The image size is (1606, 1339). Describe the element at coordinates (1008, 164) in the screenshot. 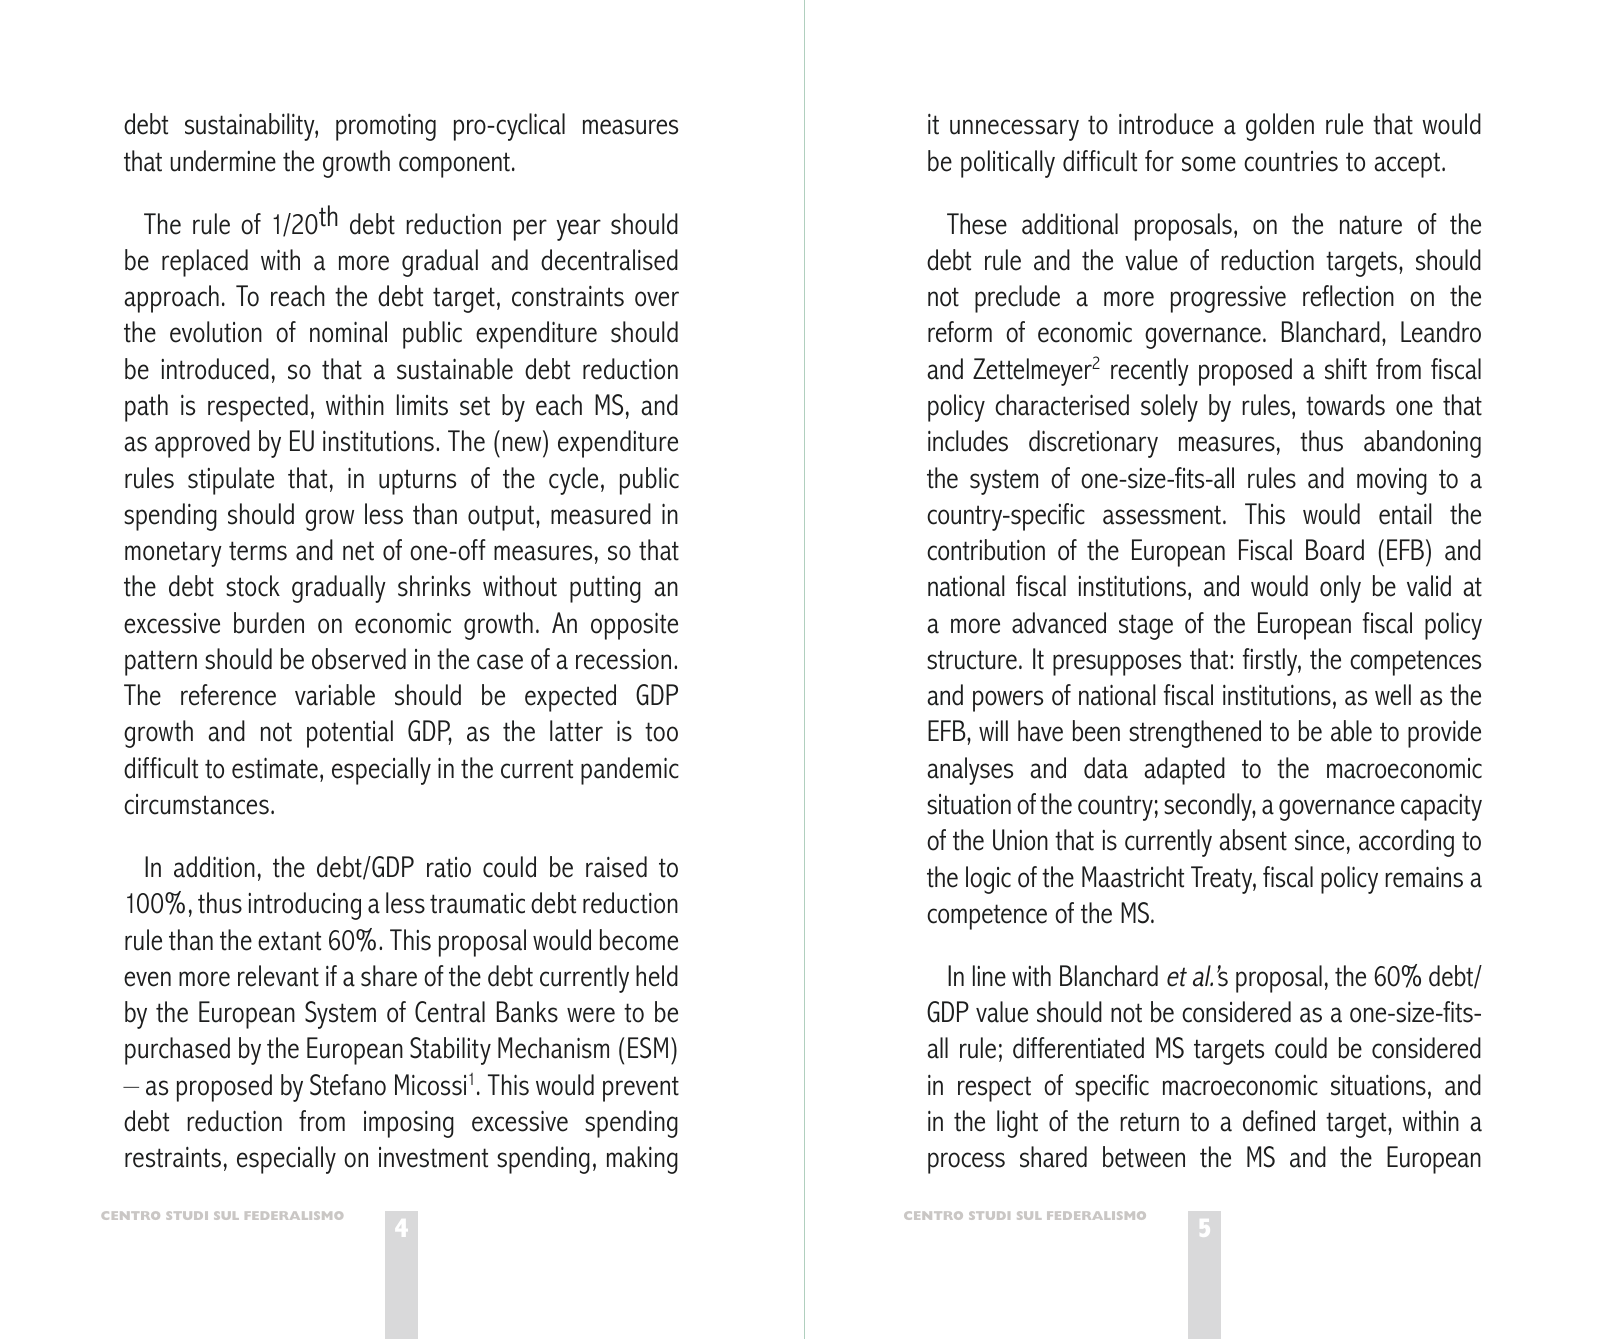

I see `politically` at that location.
